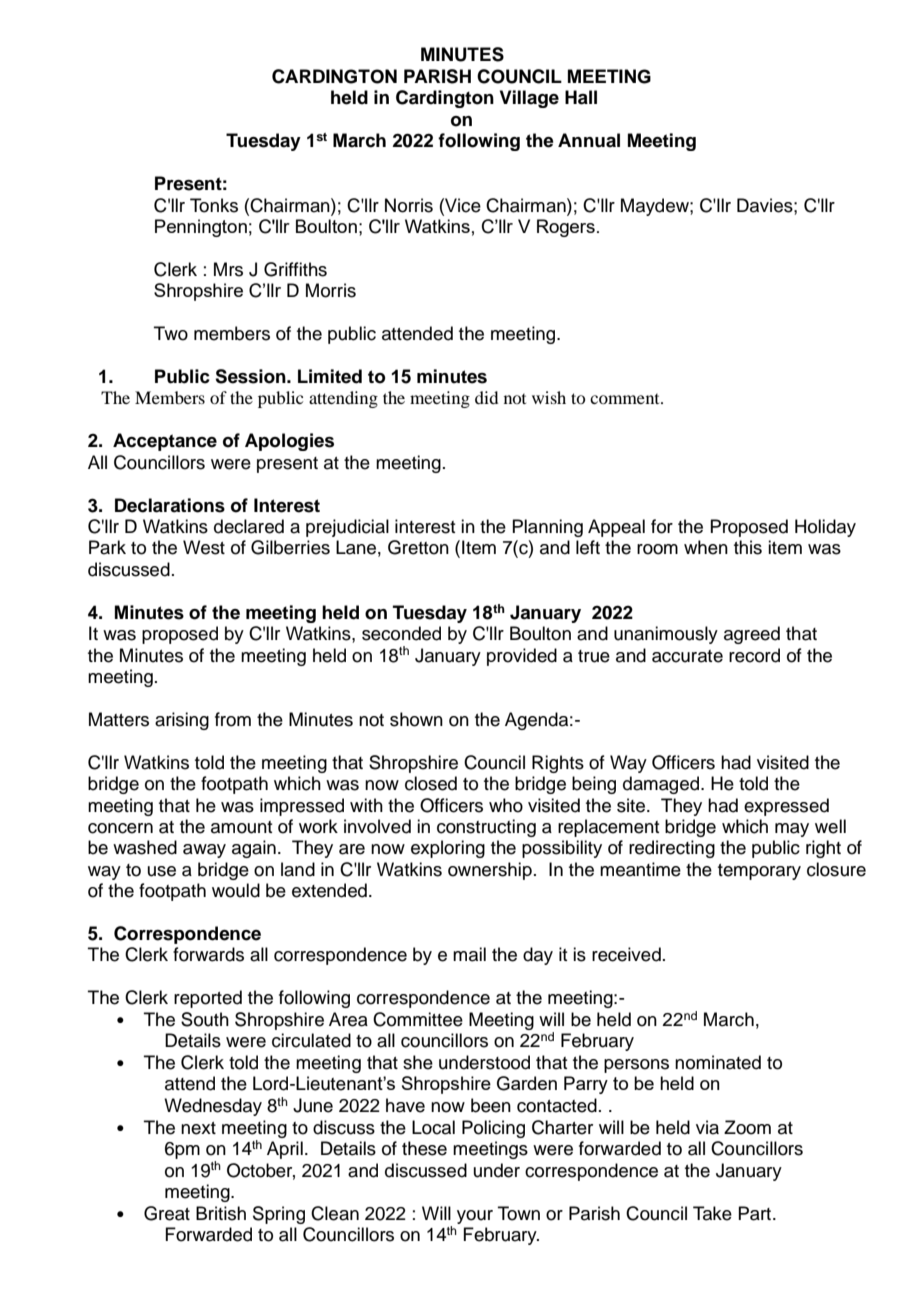 The height and width of the screenshot is (1307, 924). Describe the element at coordinates (756, 1213) in the screenshot. I see `Part` at that location.
